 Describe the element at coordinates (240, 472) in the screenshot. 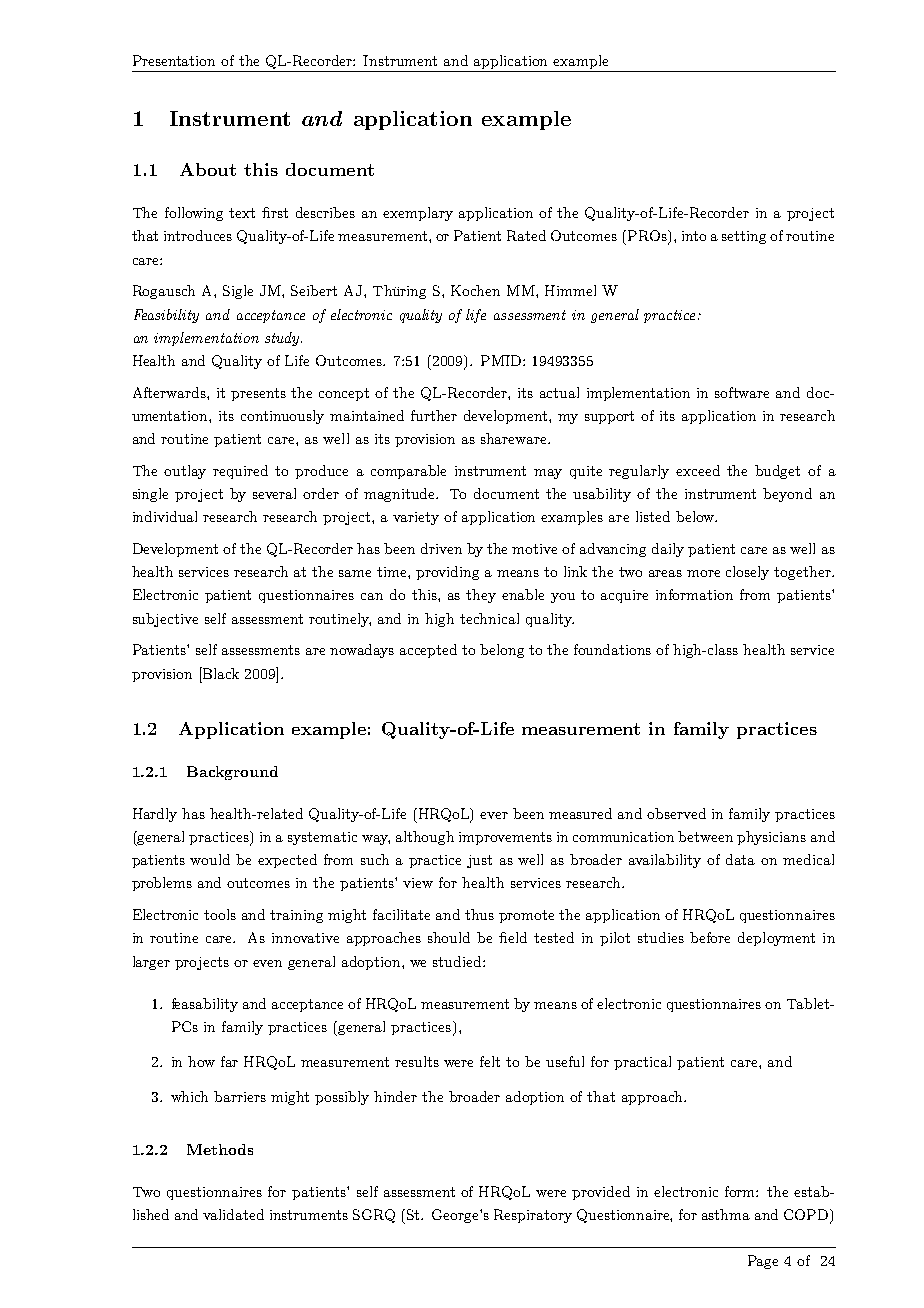

I see `required` at that location.
